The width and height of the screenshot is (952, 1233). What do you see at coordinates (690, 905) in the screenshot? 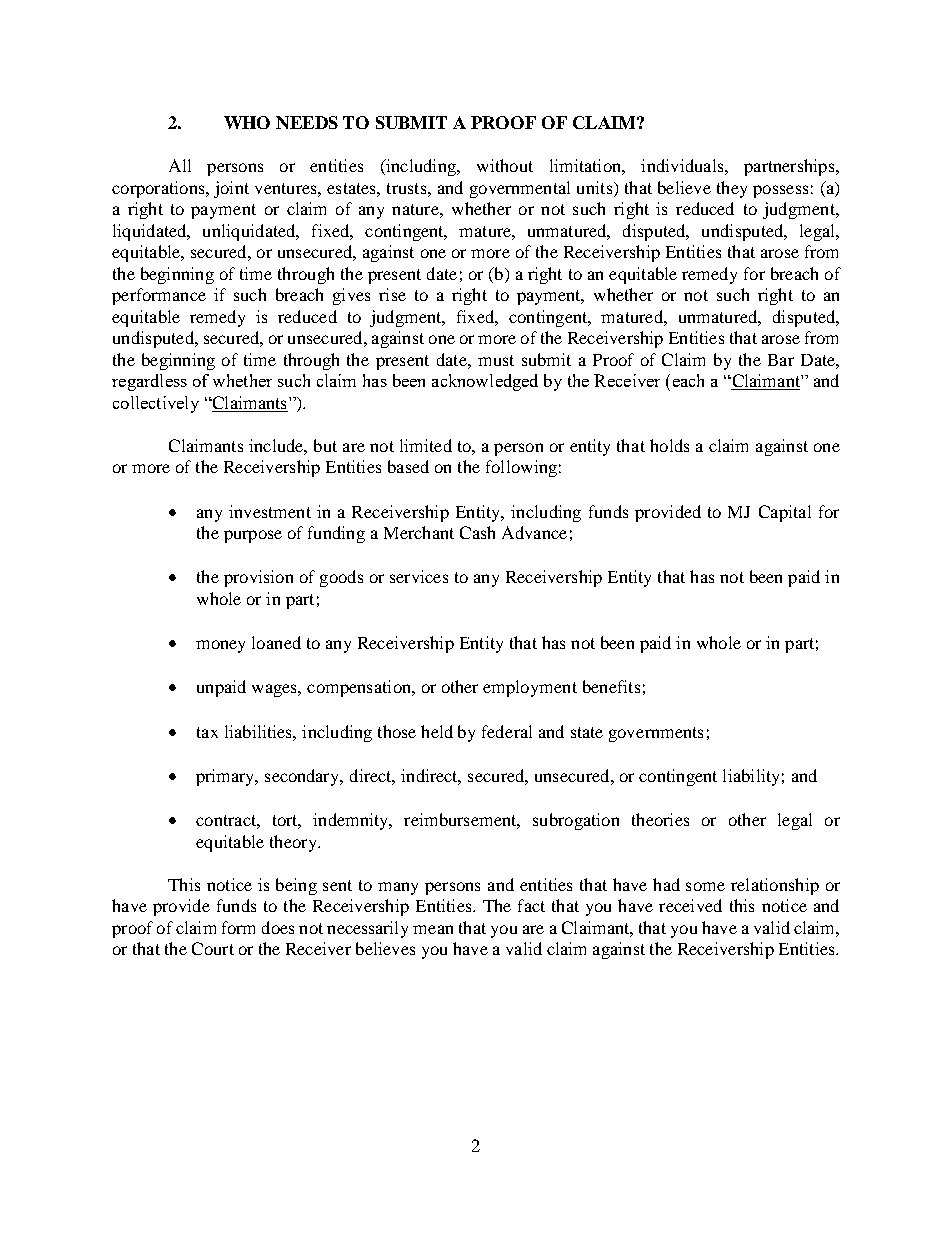
I see `received` at bounding box center [690, 905].
